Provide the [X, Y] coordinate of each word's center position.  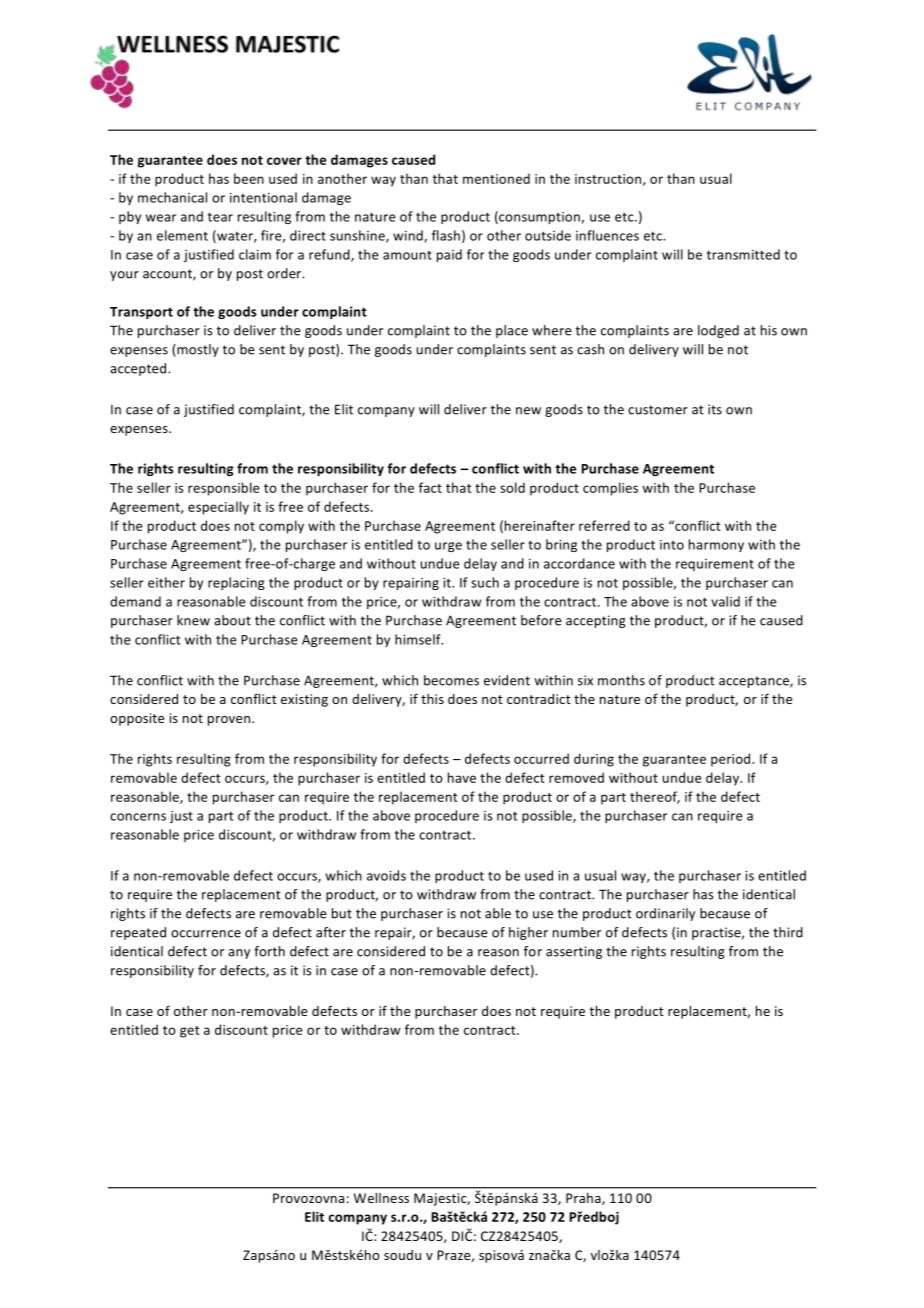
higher [528, 933]
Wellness [381, 1198]
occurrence [206, 934]
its [715, 409]
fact [430, 487]
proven [230, 721]
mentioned [496, 178]
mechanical [172, 197]
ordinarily [665, 914]
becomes [451, 680]
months [621, 680]
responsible [224, 489]
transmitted [743, 254]
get [190, 1032]
